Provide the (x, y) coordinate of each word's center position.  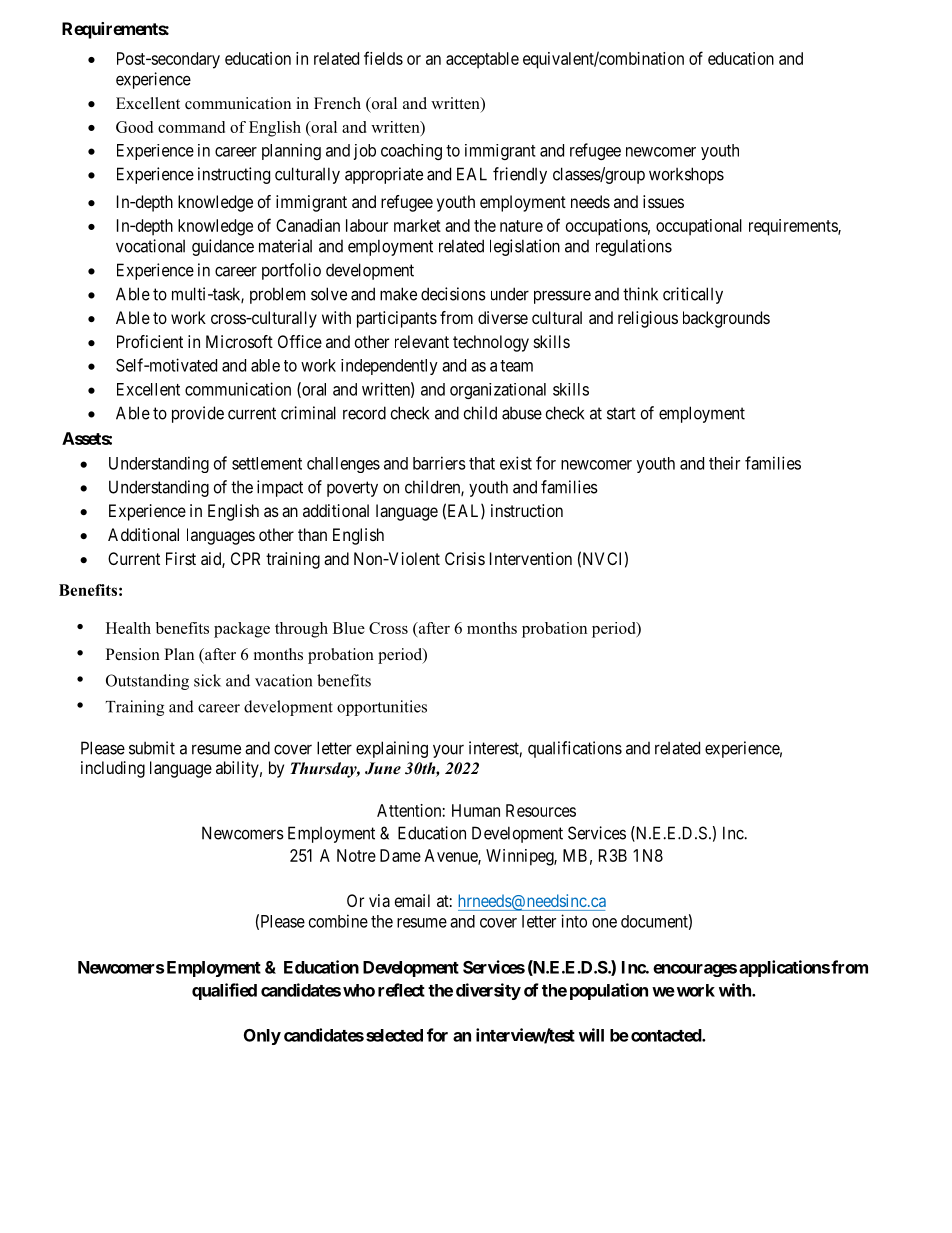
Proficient (150, 341)
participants (397, 319)
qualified (224, 991)
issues (663, 201)
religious (648, 319)
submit (152, 748)
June (383, 768)
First (181, 558)
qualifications (575, 749)
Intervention (531, 558)
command (191, 127)
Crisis (465, 558)
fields (383, 58)
